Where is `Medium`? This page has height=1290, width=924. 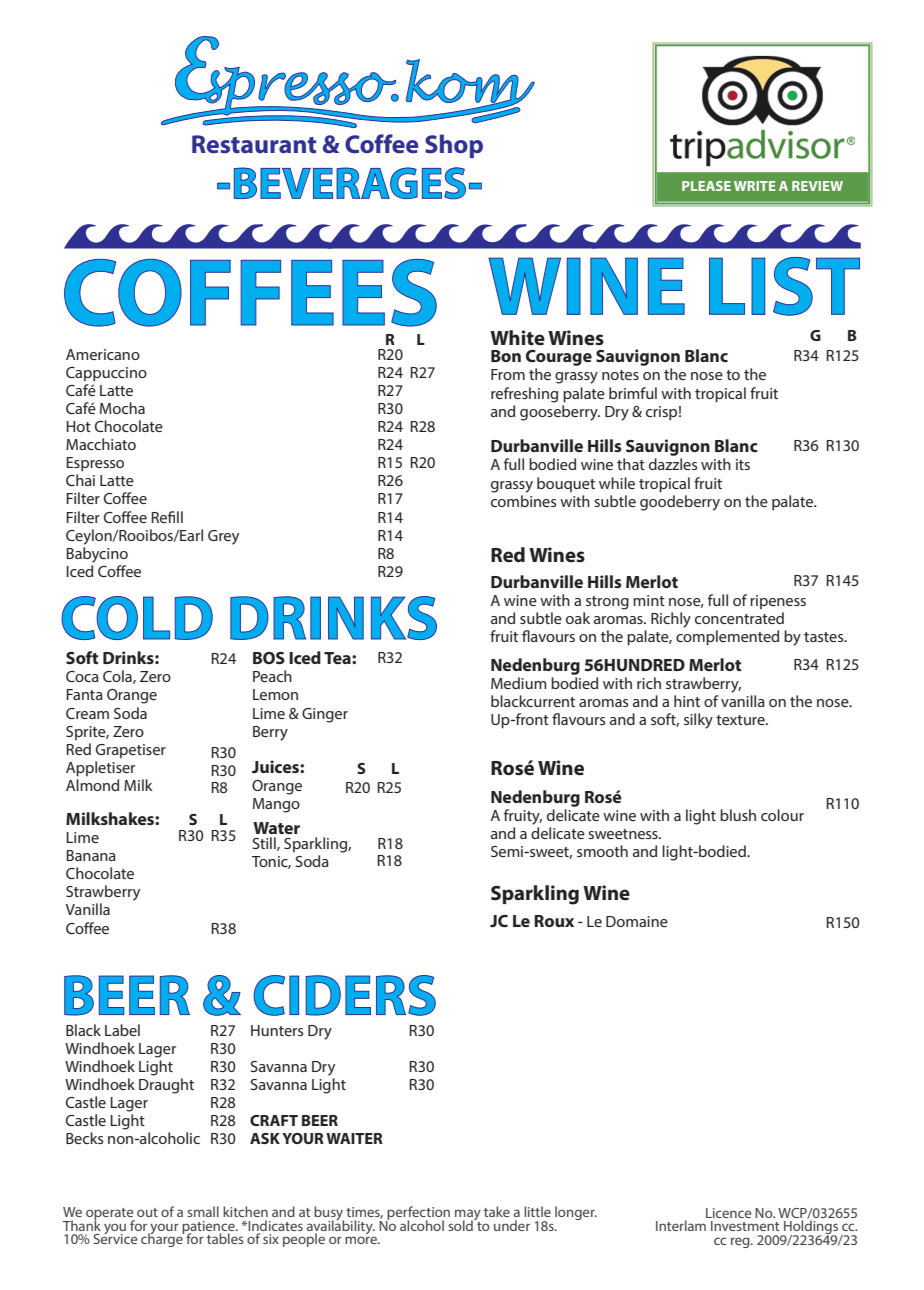
Medium is located at coordinates (519, 683).
